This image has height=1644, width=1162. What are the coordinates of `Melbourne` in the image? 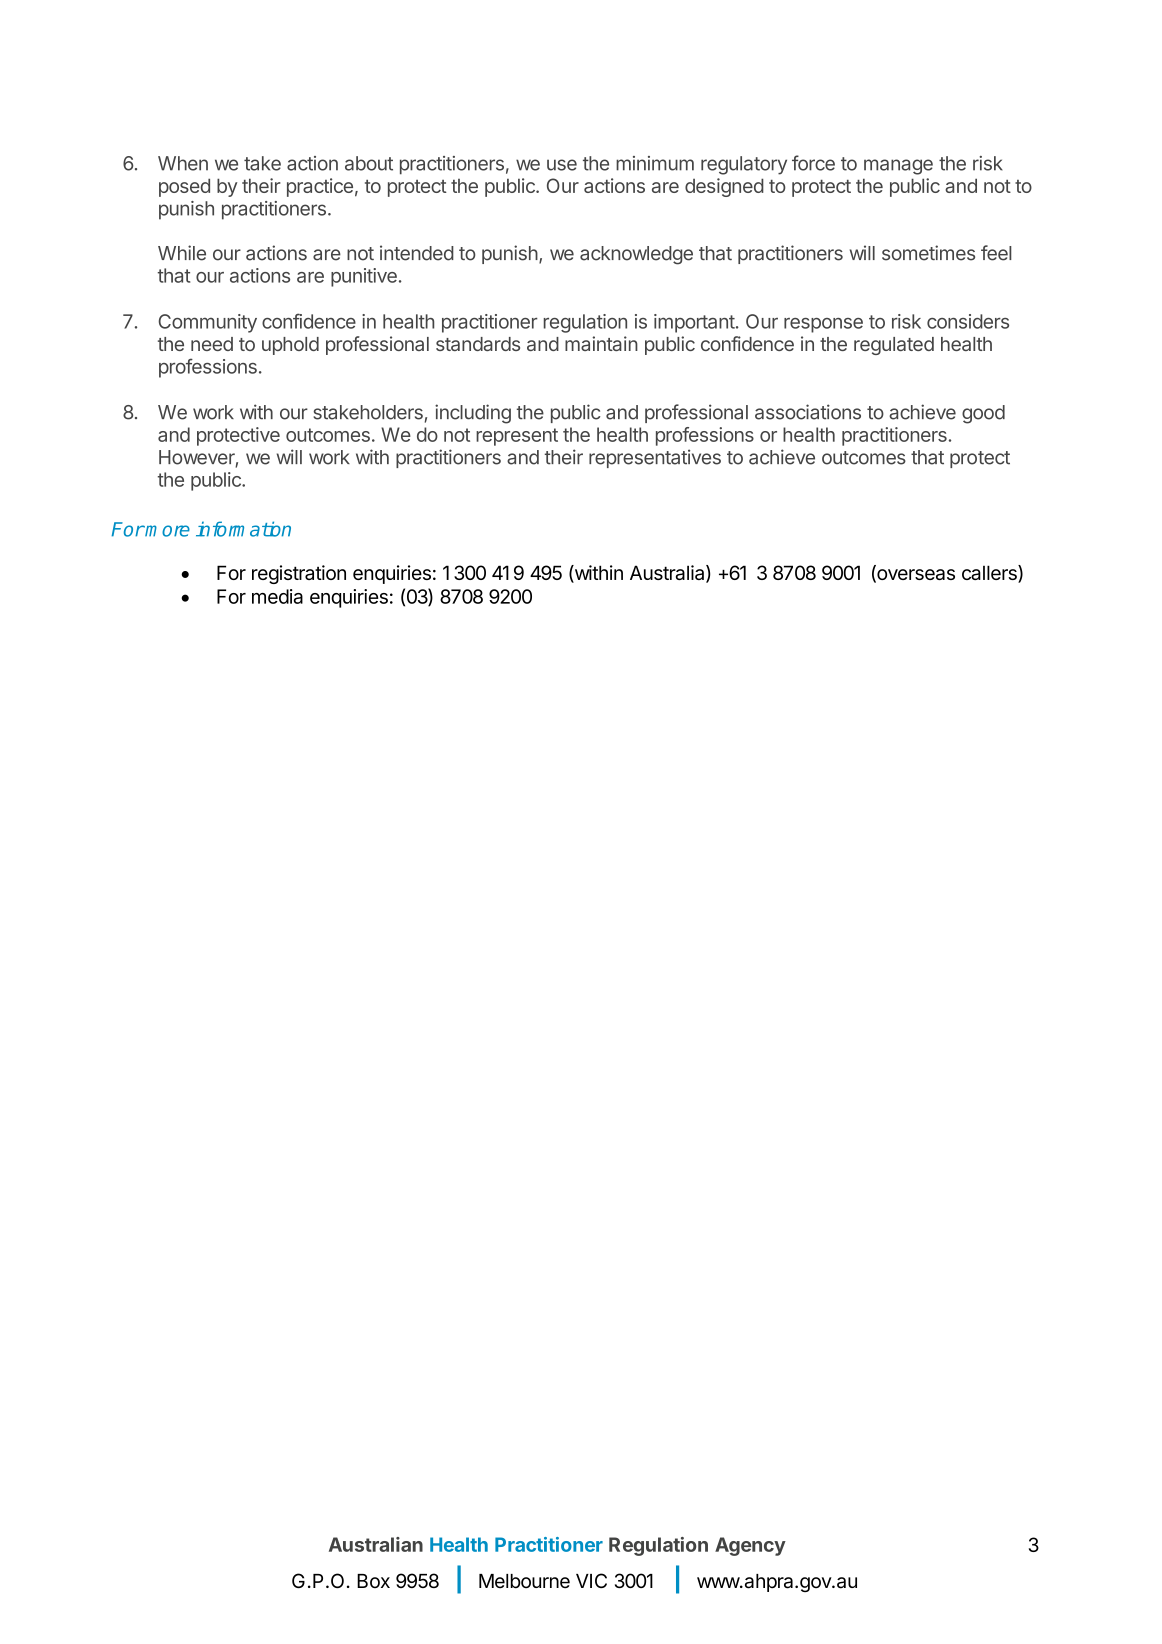 It's located at (524, 1581).
